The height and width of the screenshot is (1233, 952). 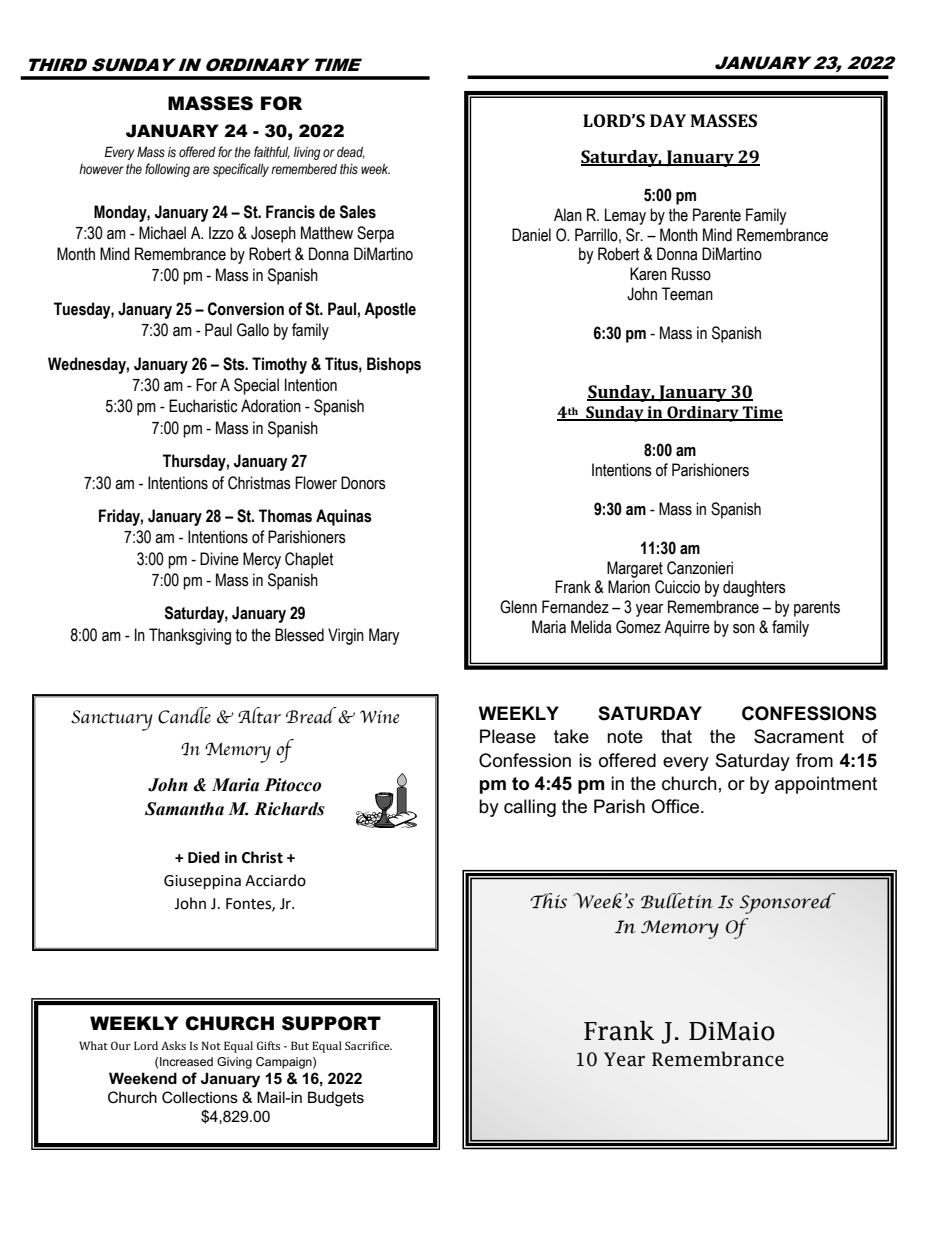 What do you see at coordinates (531, 235) in the screenshot?
I see `Daniel` at bounding box center [531, 235].
